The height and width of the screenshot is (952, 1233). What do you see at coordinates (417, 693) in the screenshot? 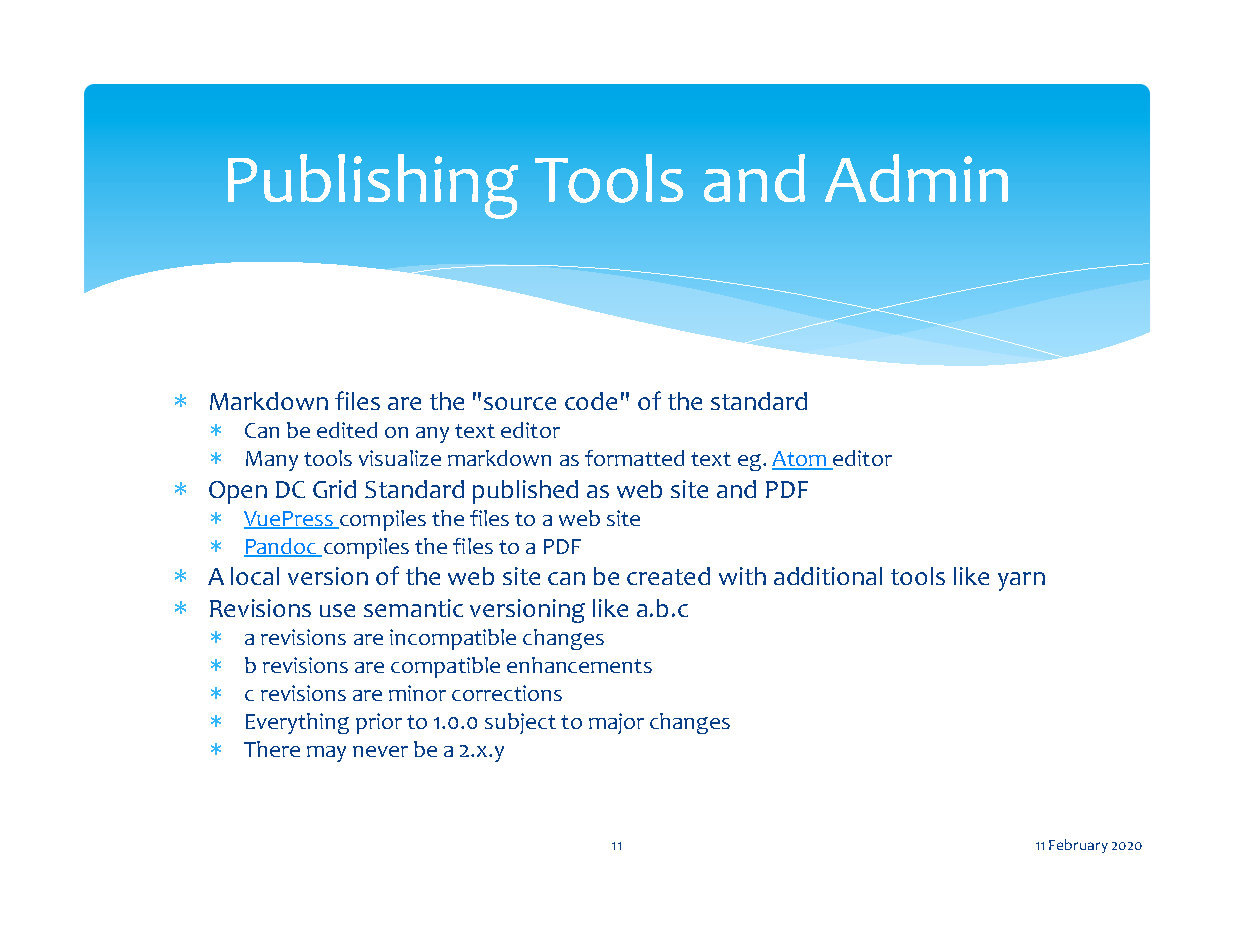
I see `minor` at bounding box center [417, 693].
